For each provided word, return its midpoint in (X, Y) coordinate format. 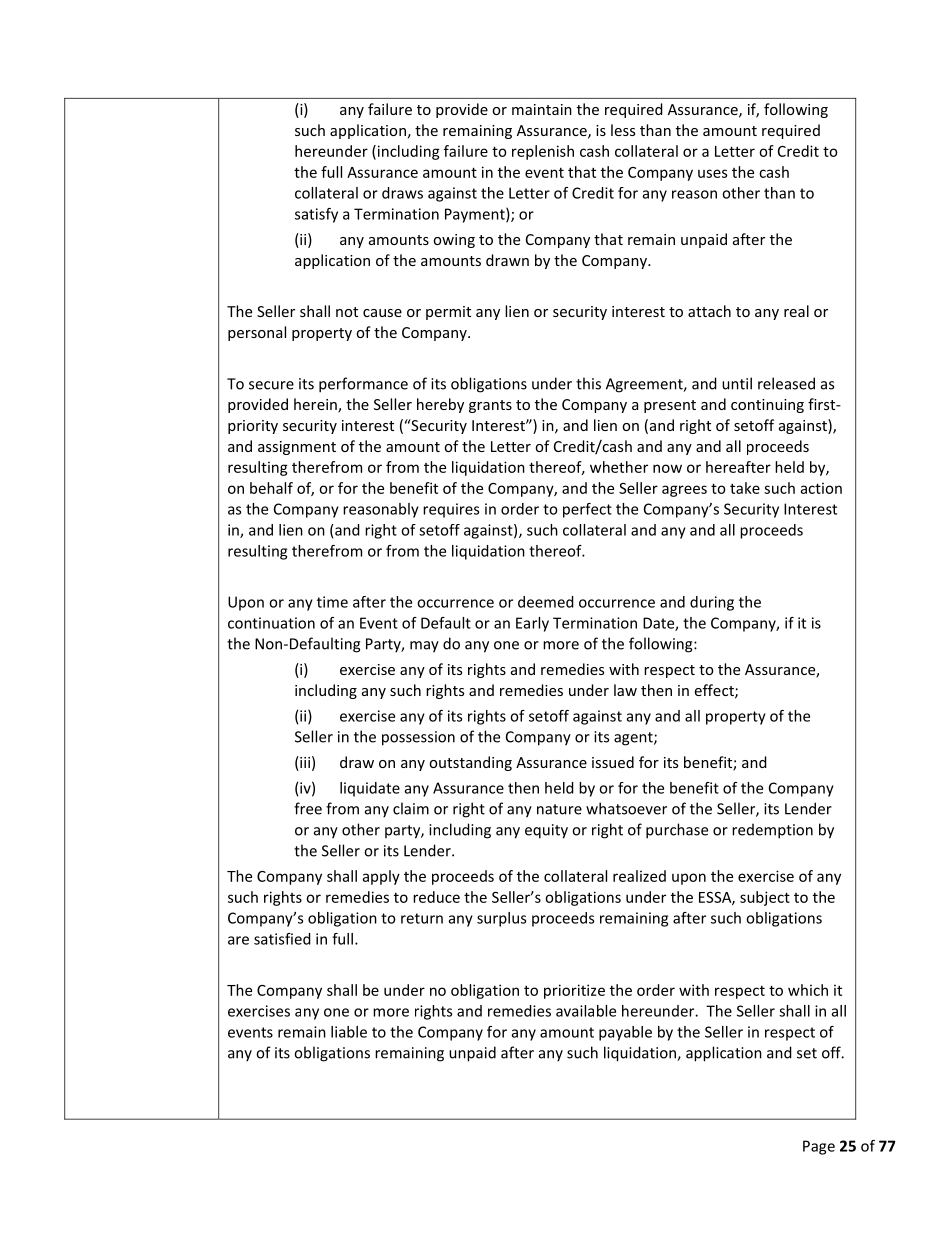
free (308, 808)
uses (712, 173)
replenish (543, 152)
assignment (297, 448)
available (586, 1011)
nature (559, 809)
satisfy (316, 215)
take (745, 488)
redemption (772, 831)
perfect (587, 510)
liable (349, 1032)
